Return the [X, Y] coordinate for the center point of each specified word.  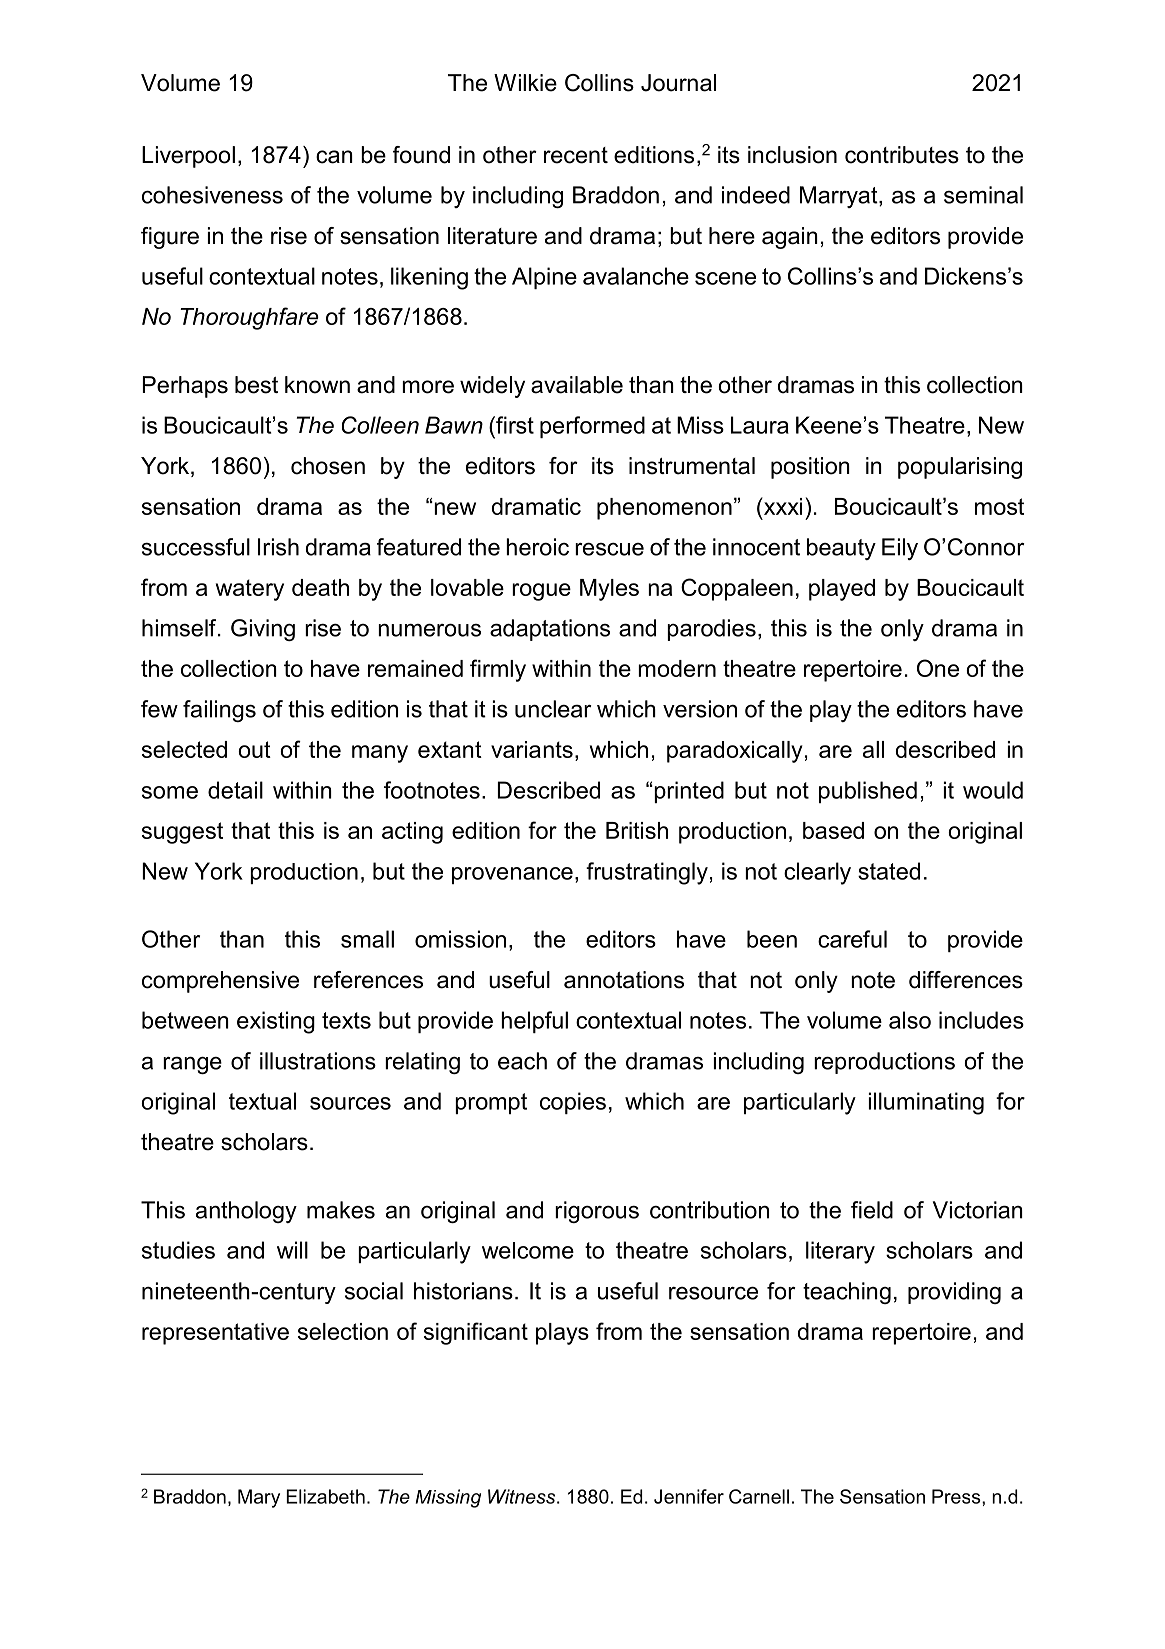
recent [576, 155]
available [577, 385]
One [938, 668]
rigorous [597, 1212]
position [810, 468]
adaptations [550, 630]
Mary [259, 1498]
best [256, 385]
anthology [246, 1212]
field [872, 1210]
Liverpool [188, 157]
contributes [902, 155]
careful [852, 939]
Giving [263, 630]
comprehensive [220, 982]
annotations [624, 980]
